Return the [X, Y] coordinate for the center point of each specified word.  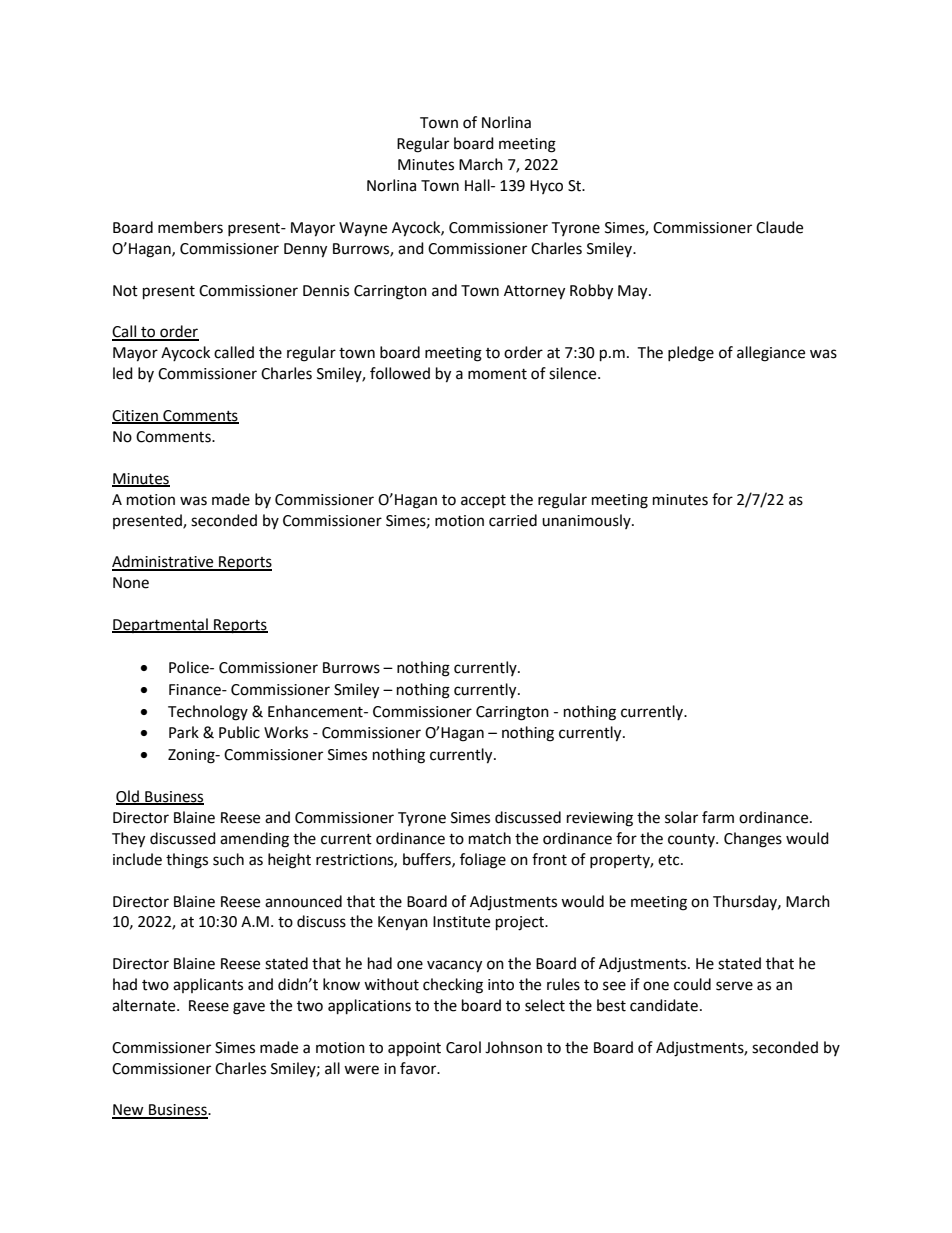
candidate [664, 1005]
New [129, 1111]
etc [670, 860]
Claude [779, 227]
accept [483, 501]
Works [286, 732]
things [187, 861]
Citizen [136, 417]
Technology [208, 713]
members [190, 227]
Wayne [363, 229]
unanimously [587, 521]
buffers [428, 860]
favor [419, 1068]
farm [718, 817]
